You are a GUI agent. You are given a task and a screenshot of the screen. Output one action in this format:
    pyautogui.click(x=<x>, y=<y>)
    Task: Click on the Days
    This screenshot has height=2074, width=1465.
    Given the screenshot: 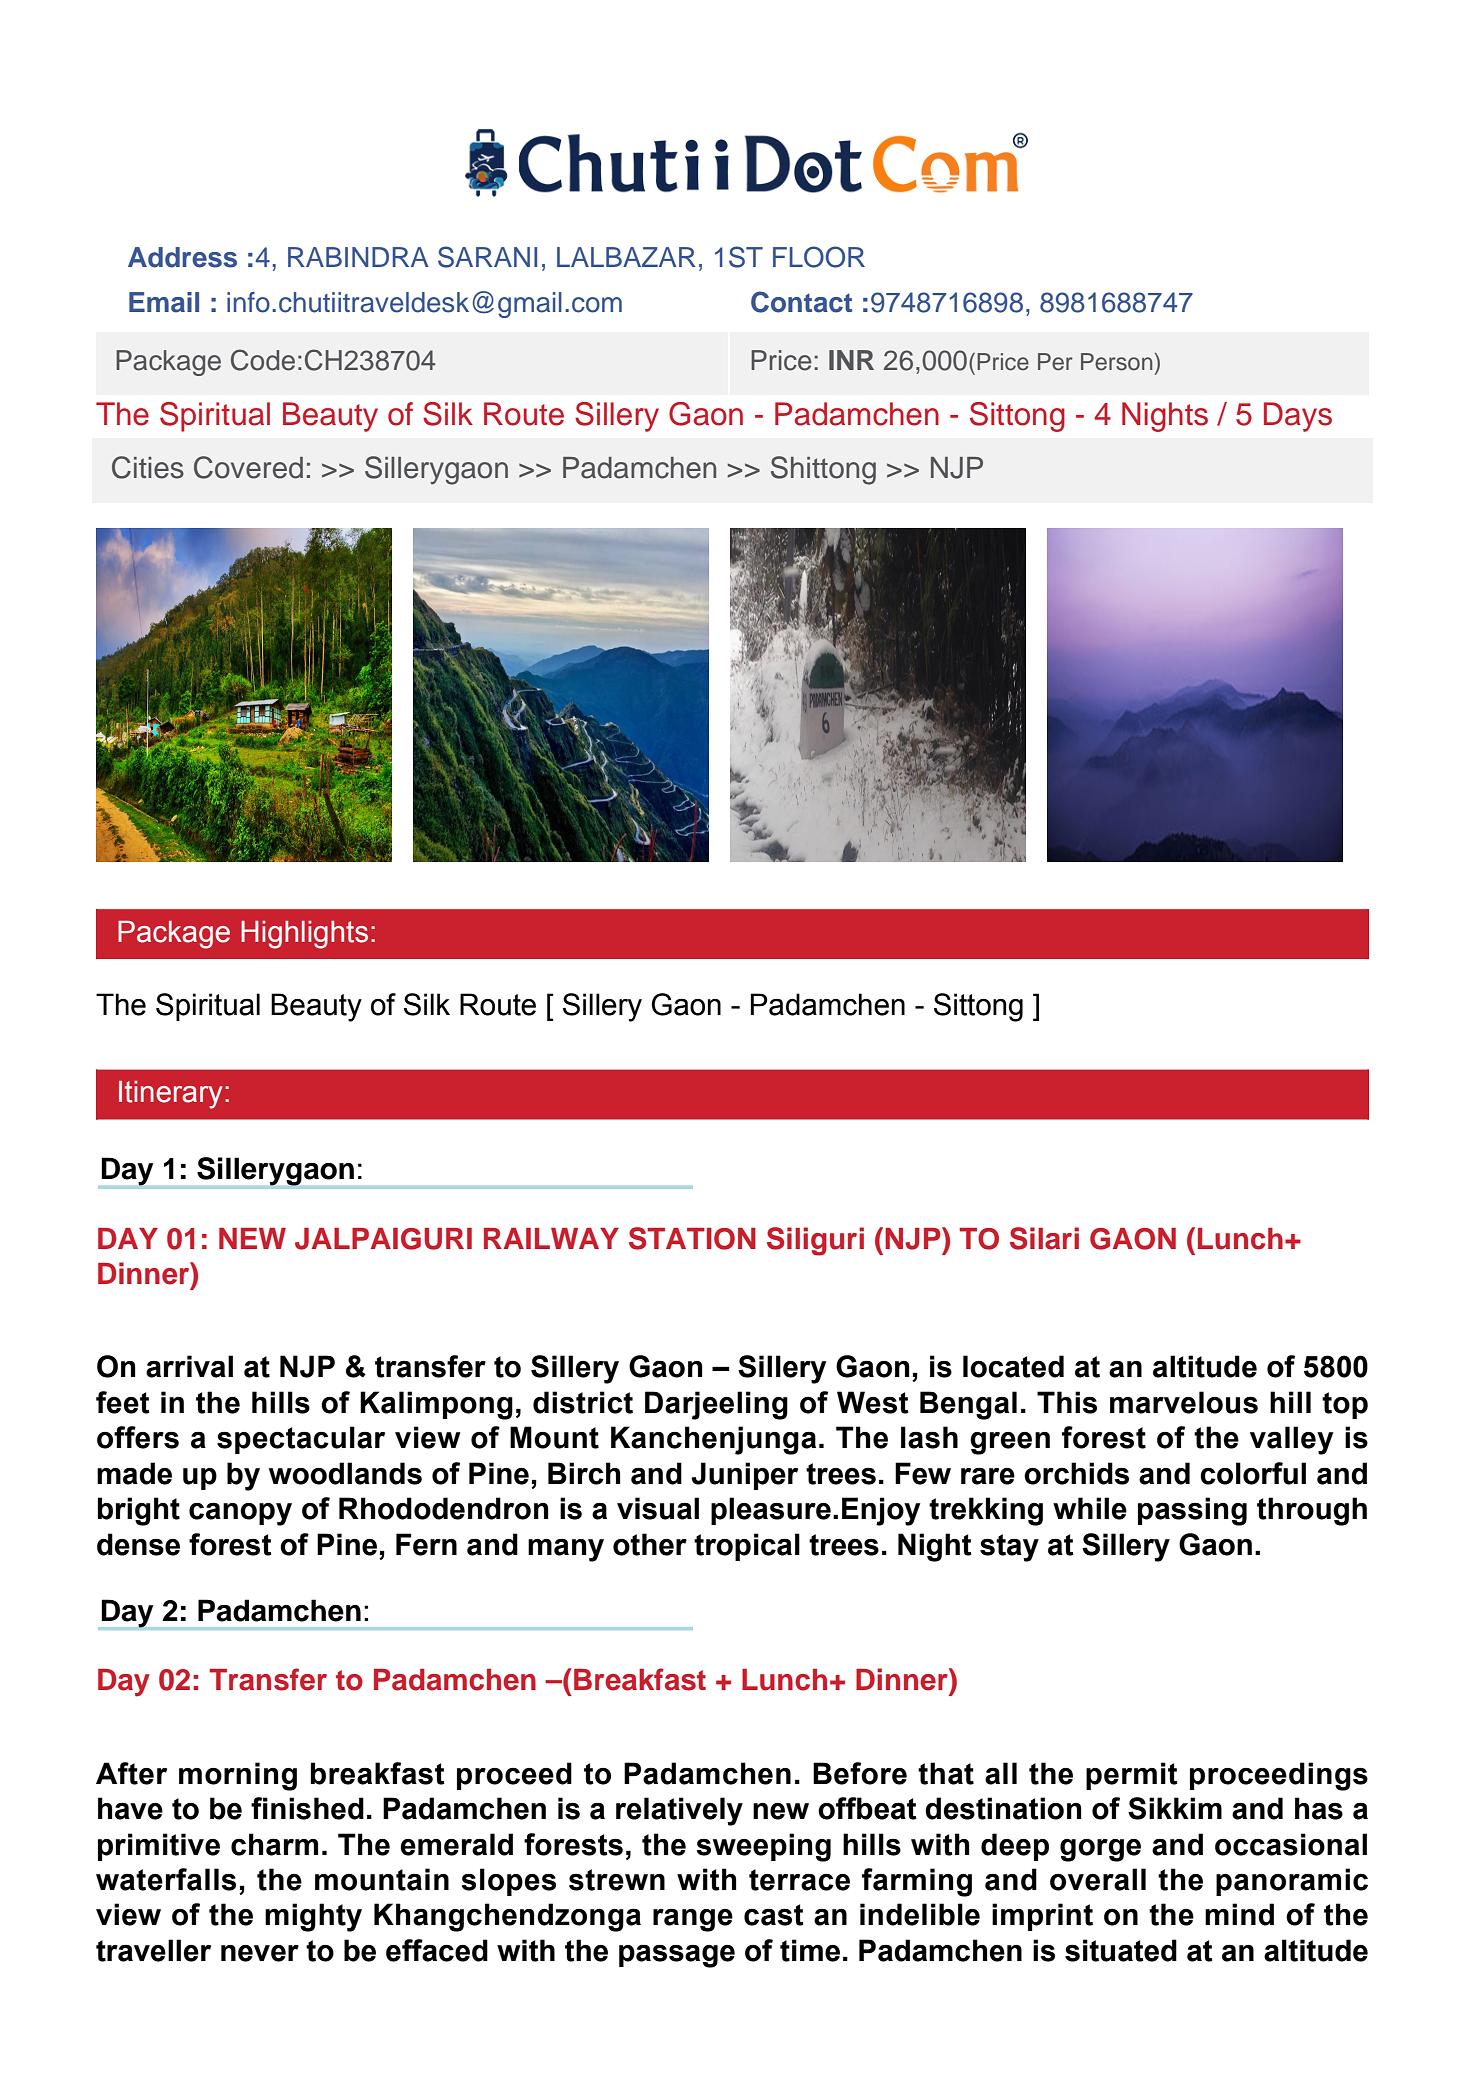 What is the action you would take?
    pyautogui.click(x=1298, y=417)
